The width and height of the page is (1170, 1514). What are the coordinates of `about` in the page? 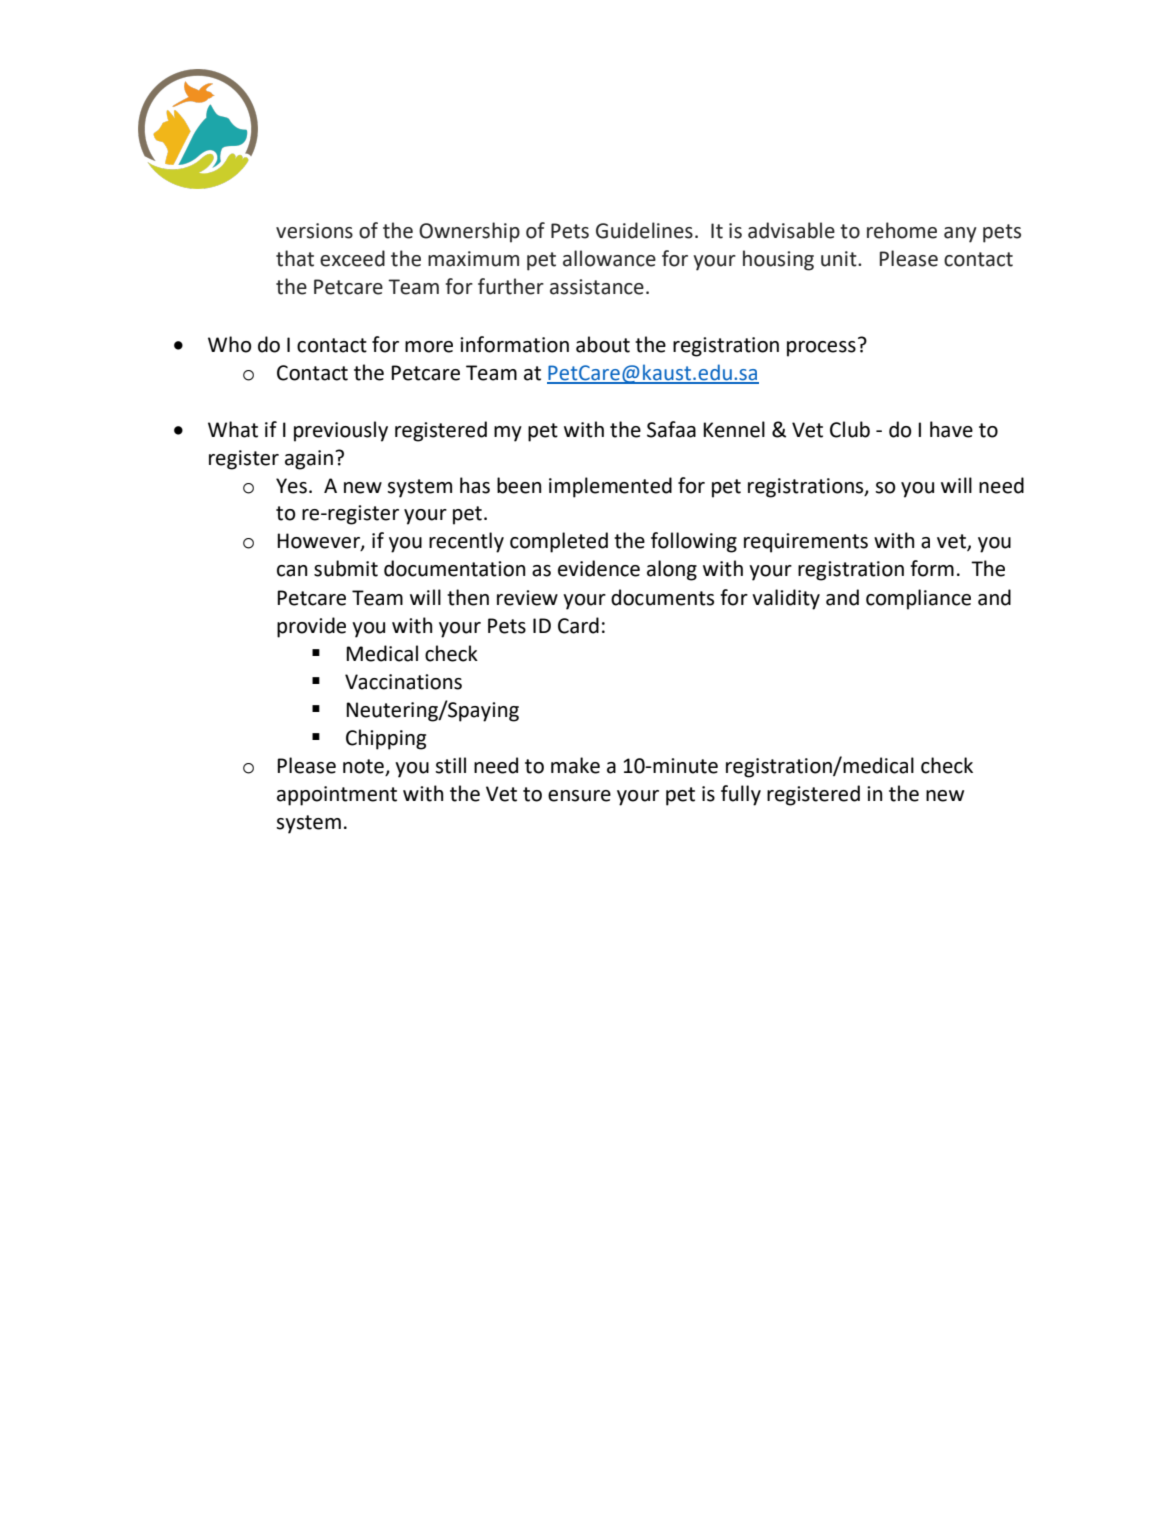 It's located at (603, 344).
